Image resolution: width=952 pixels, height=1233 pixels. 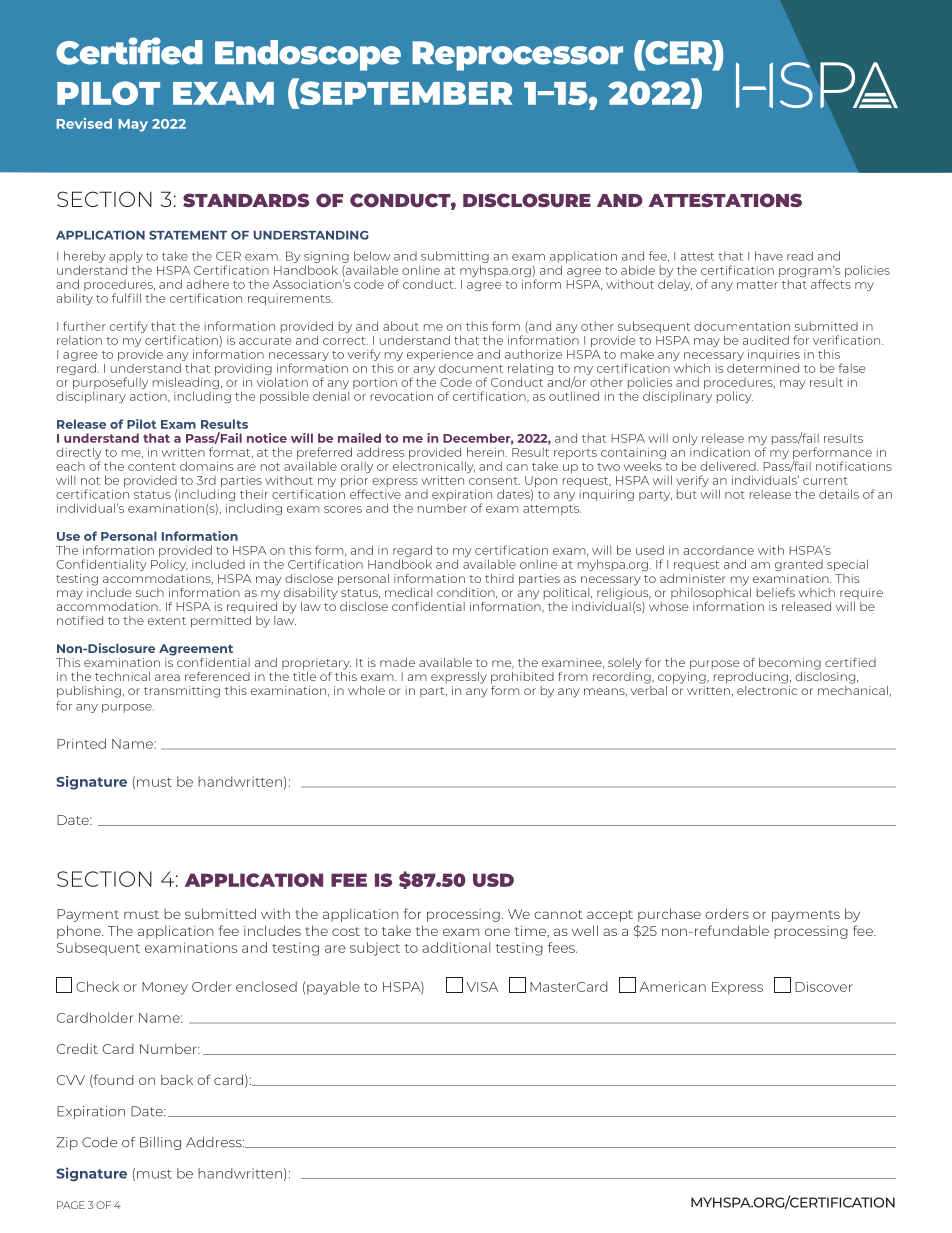 I want to click on beliefs, so click(x=776, y=592).
